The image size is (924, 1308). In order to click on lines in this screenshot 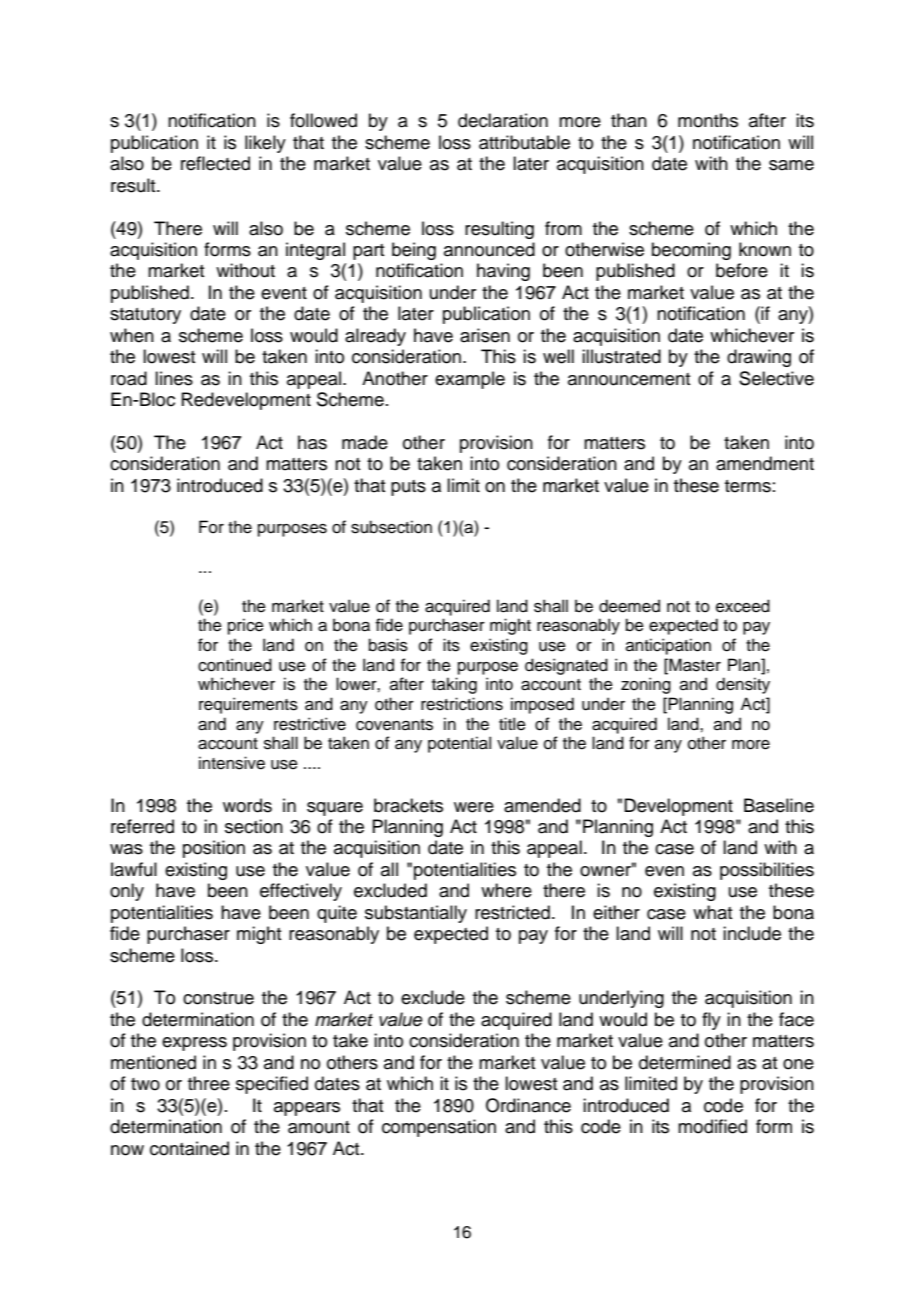, I will do `click(174, 378)`.
